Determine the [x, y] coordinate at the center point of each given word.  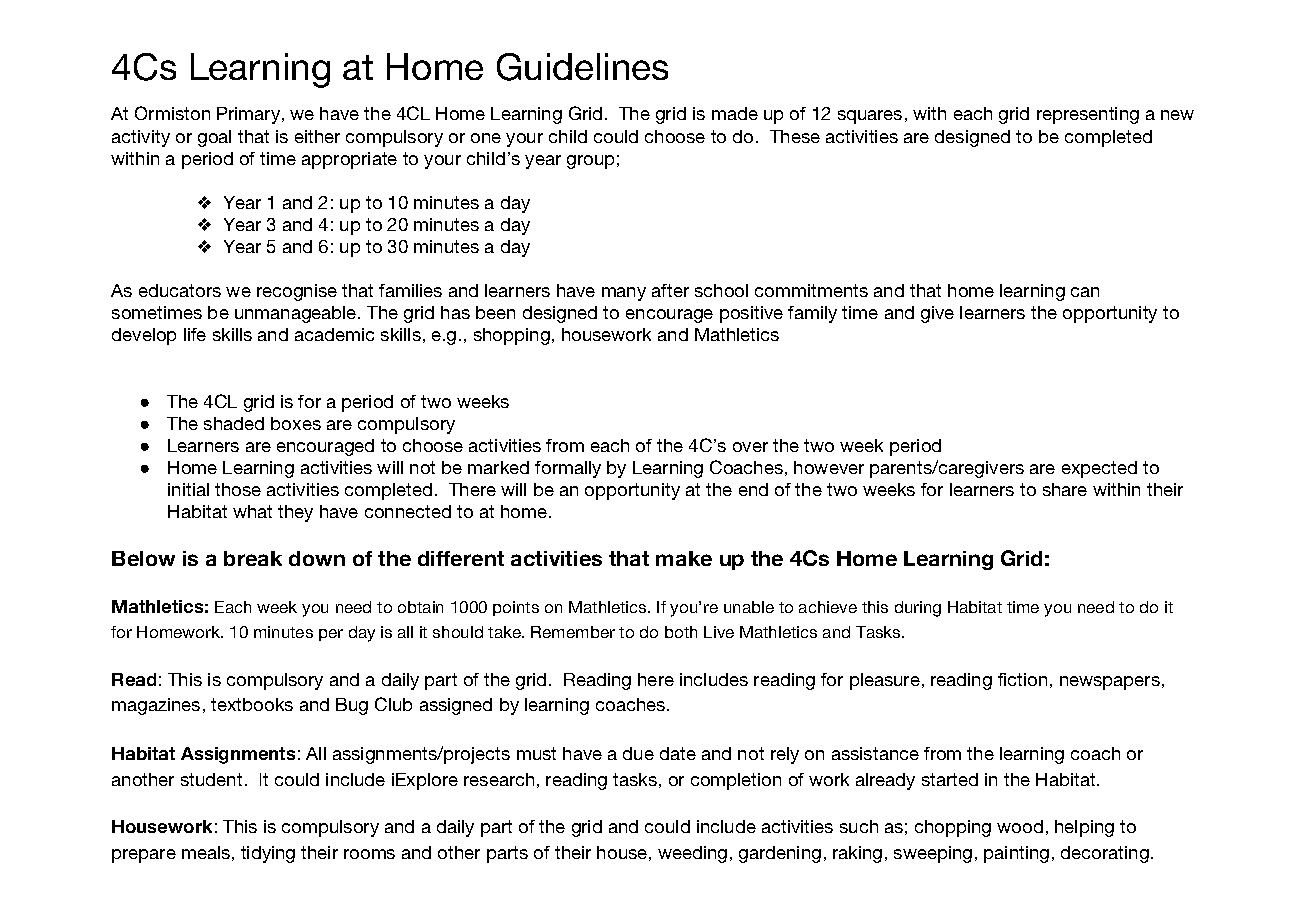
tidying [268, 854]
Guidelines [582, 67]
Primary [250, 115]
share [1065, 489]
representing [1088, 115]
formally [568, 469]
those [238, 489]
